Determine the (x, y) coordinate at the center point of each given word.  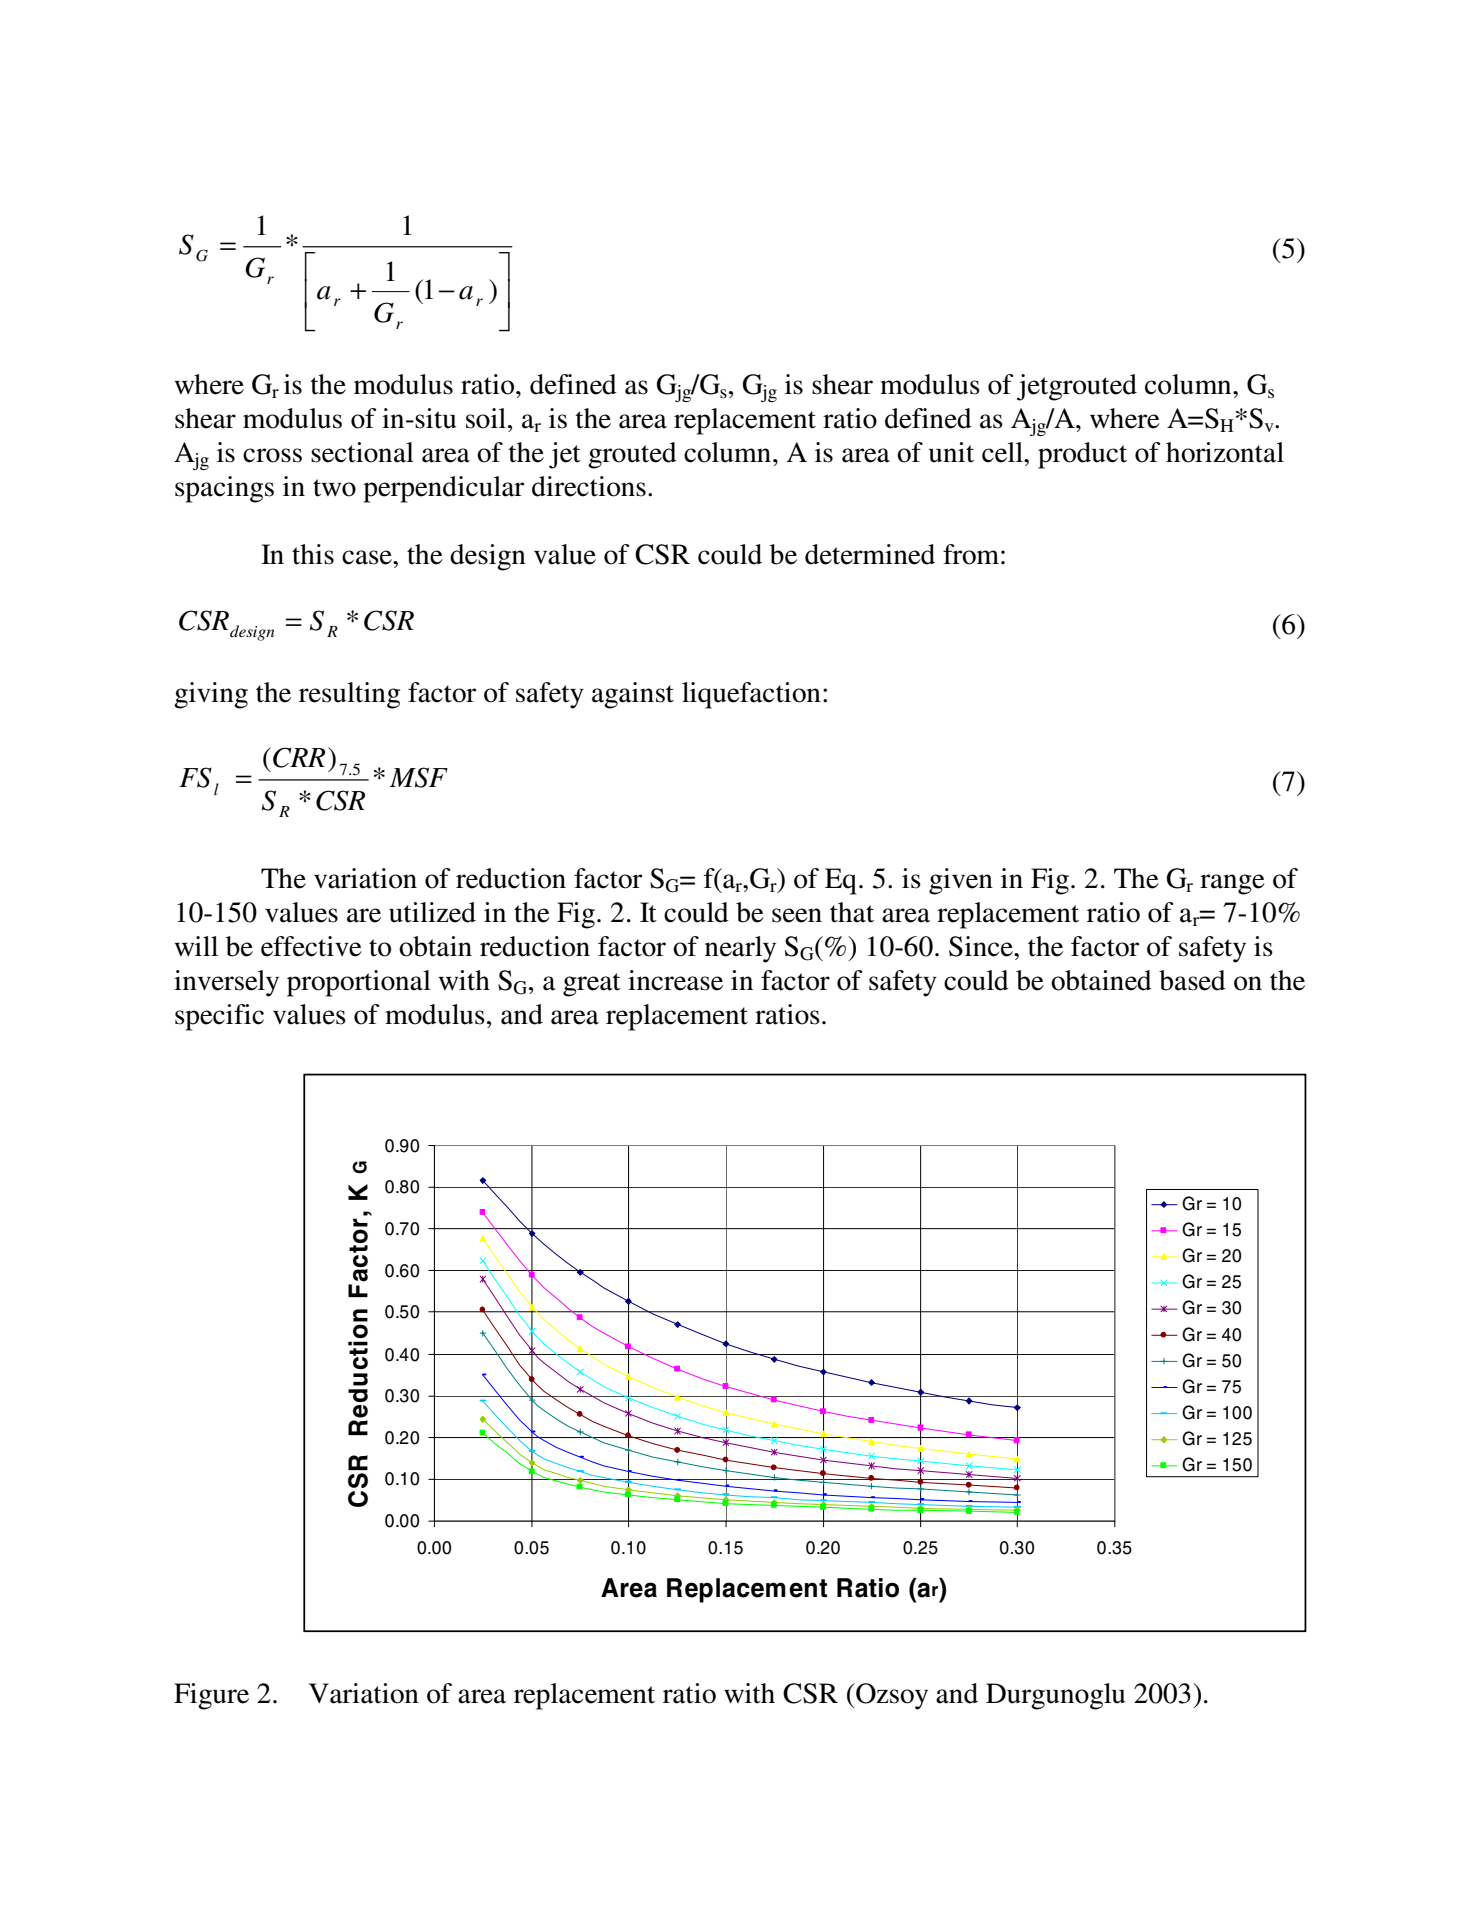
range (1232, 884)
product (1082, 455)
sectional (362, 452)
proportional (359, 983)
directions (589, 486)
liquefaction (751, 695)
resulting (349, 695)
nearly (740, 949)
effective (311, 946)
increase (675, 980)
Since (982, 946)
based (1192, 980)
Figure (211, 1696)
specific (219, 1017)
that (852, 912)
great (592, 985)
